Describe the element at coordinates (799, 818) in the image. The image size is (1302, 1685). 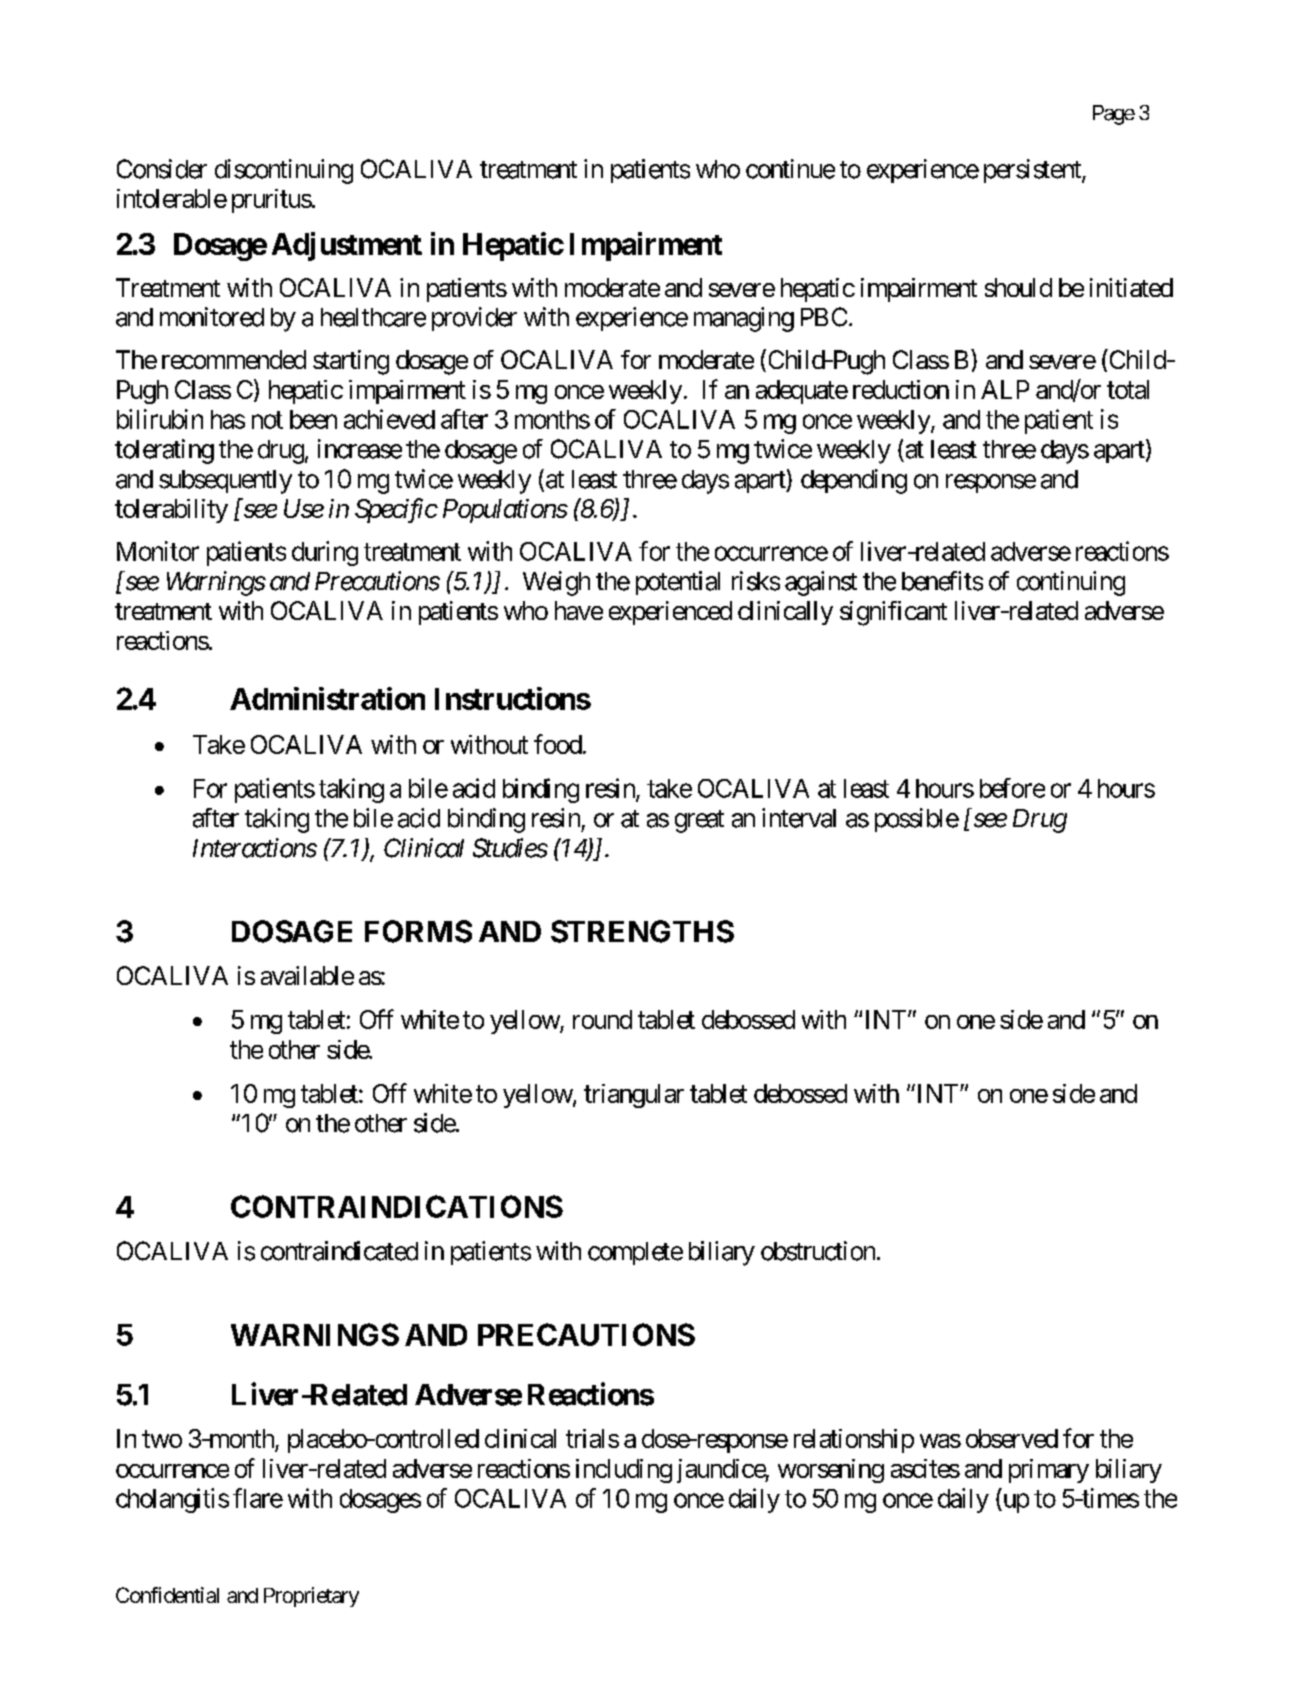
I see `interval` at that location.
